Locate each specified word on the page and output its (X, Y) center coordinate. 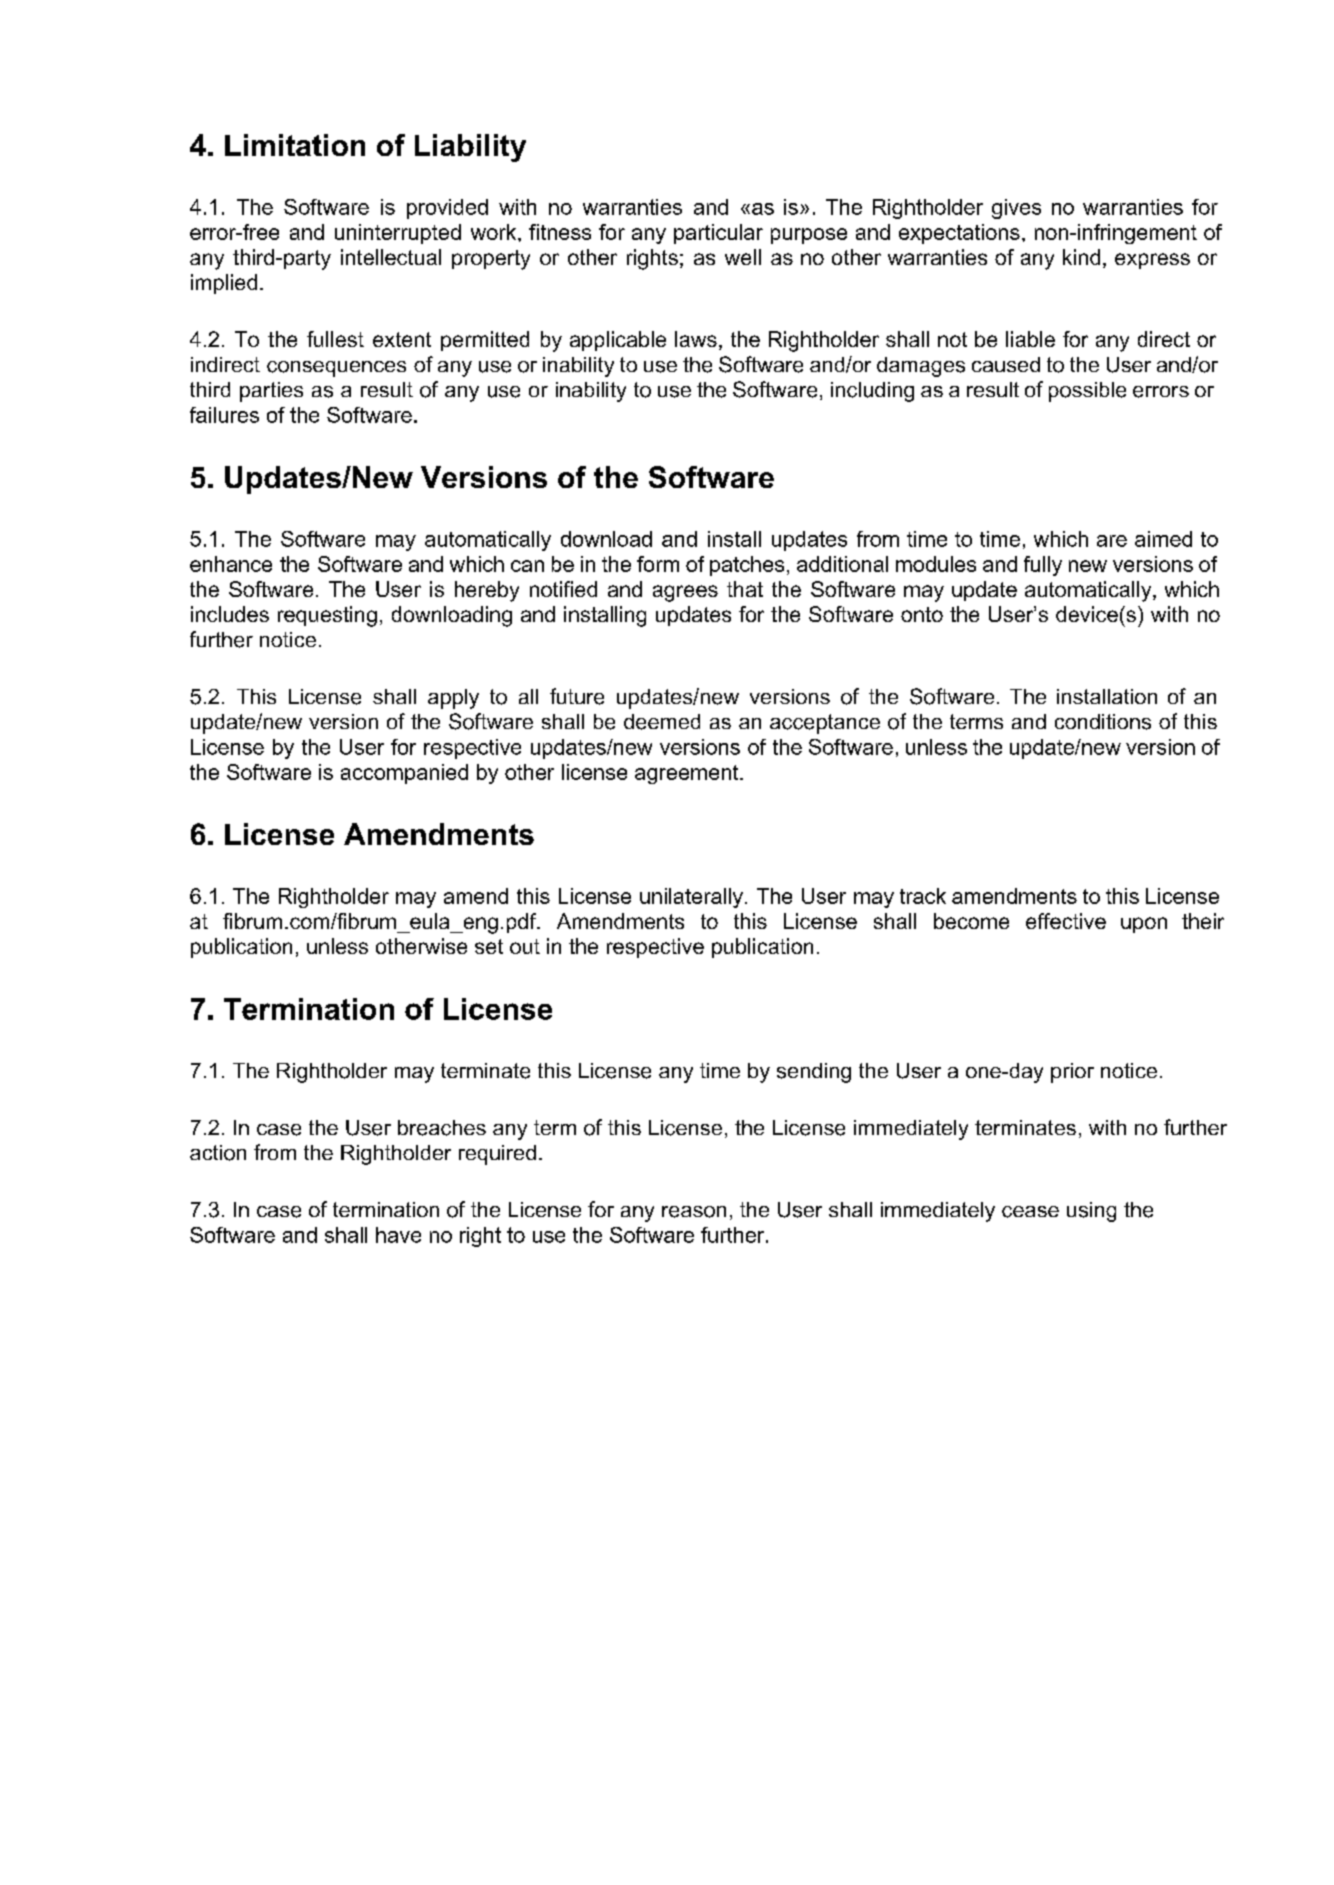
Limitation (295, 145)
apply (453, 699)
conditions (1103, 722)
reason (694, 1212)
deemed (662, 722)
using (1091, 1212)
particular (718, 234)
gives (1016, 209)
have (398, 1235)
